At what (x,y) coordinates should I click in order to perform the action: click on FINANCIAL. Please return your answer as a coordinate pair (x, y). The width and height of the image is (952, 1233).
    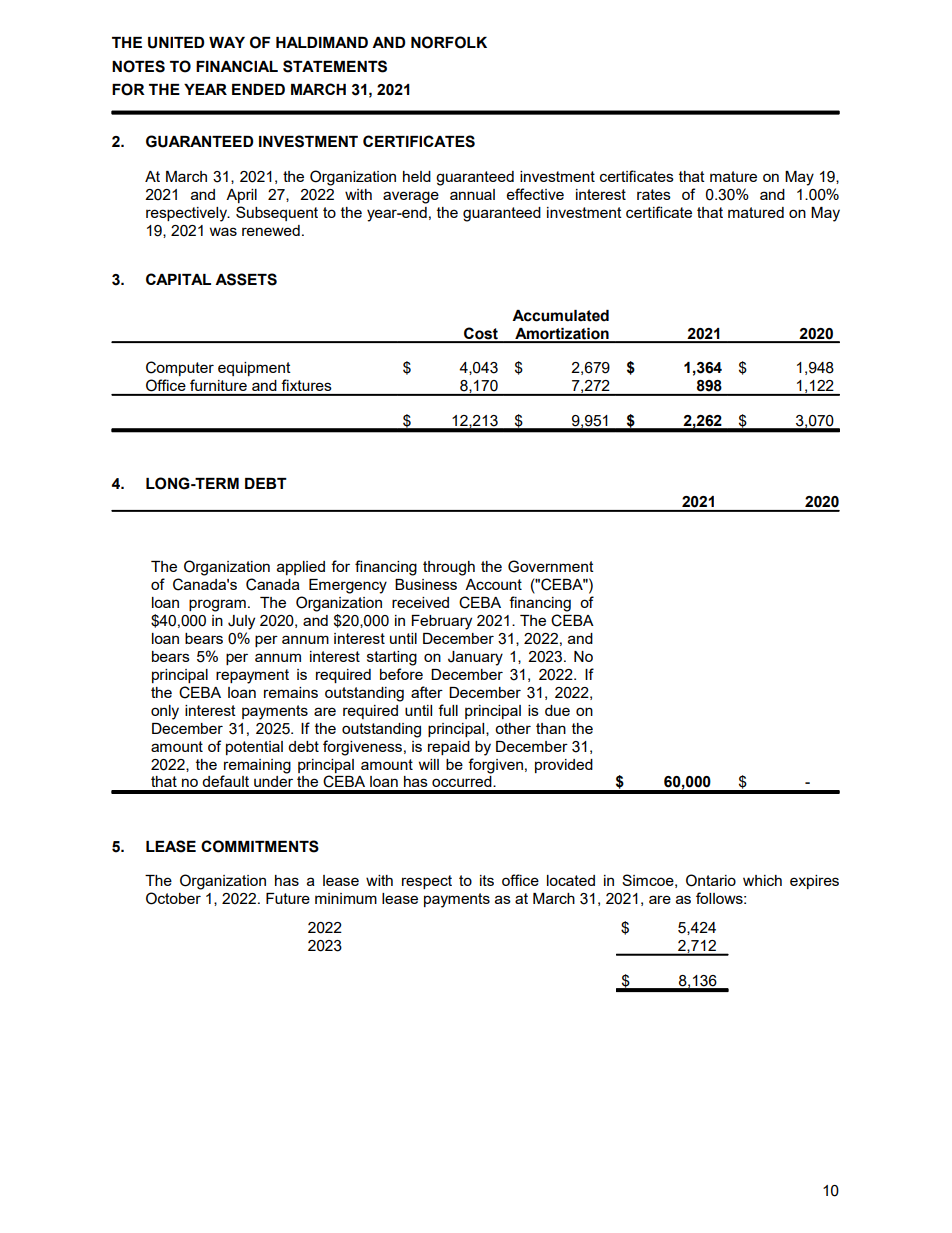
    Looking at the image, I should click on (237, 66).
